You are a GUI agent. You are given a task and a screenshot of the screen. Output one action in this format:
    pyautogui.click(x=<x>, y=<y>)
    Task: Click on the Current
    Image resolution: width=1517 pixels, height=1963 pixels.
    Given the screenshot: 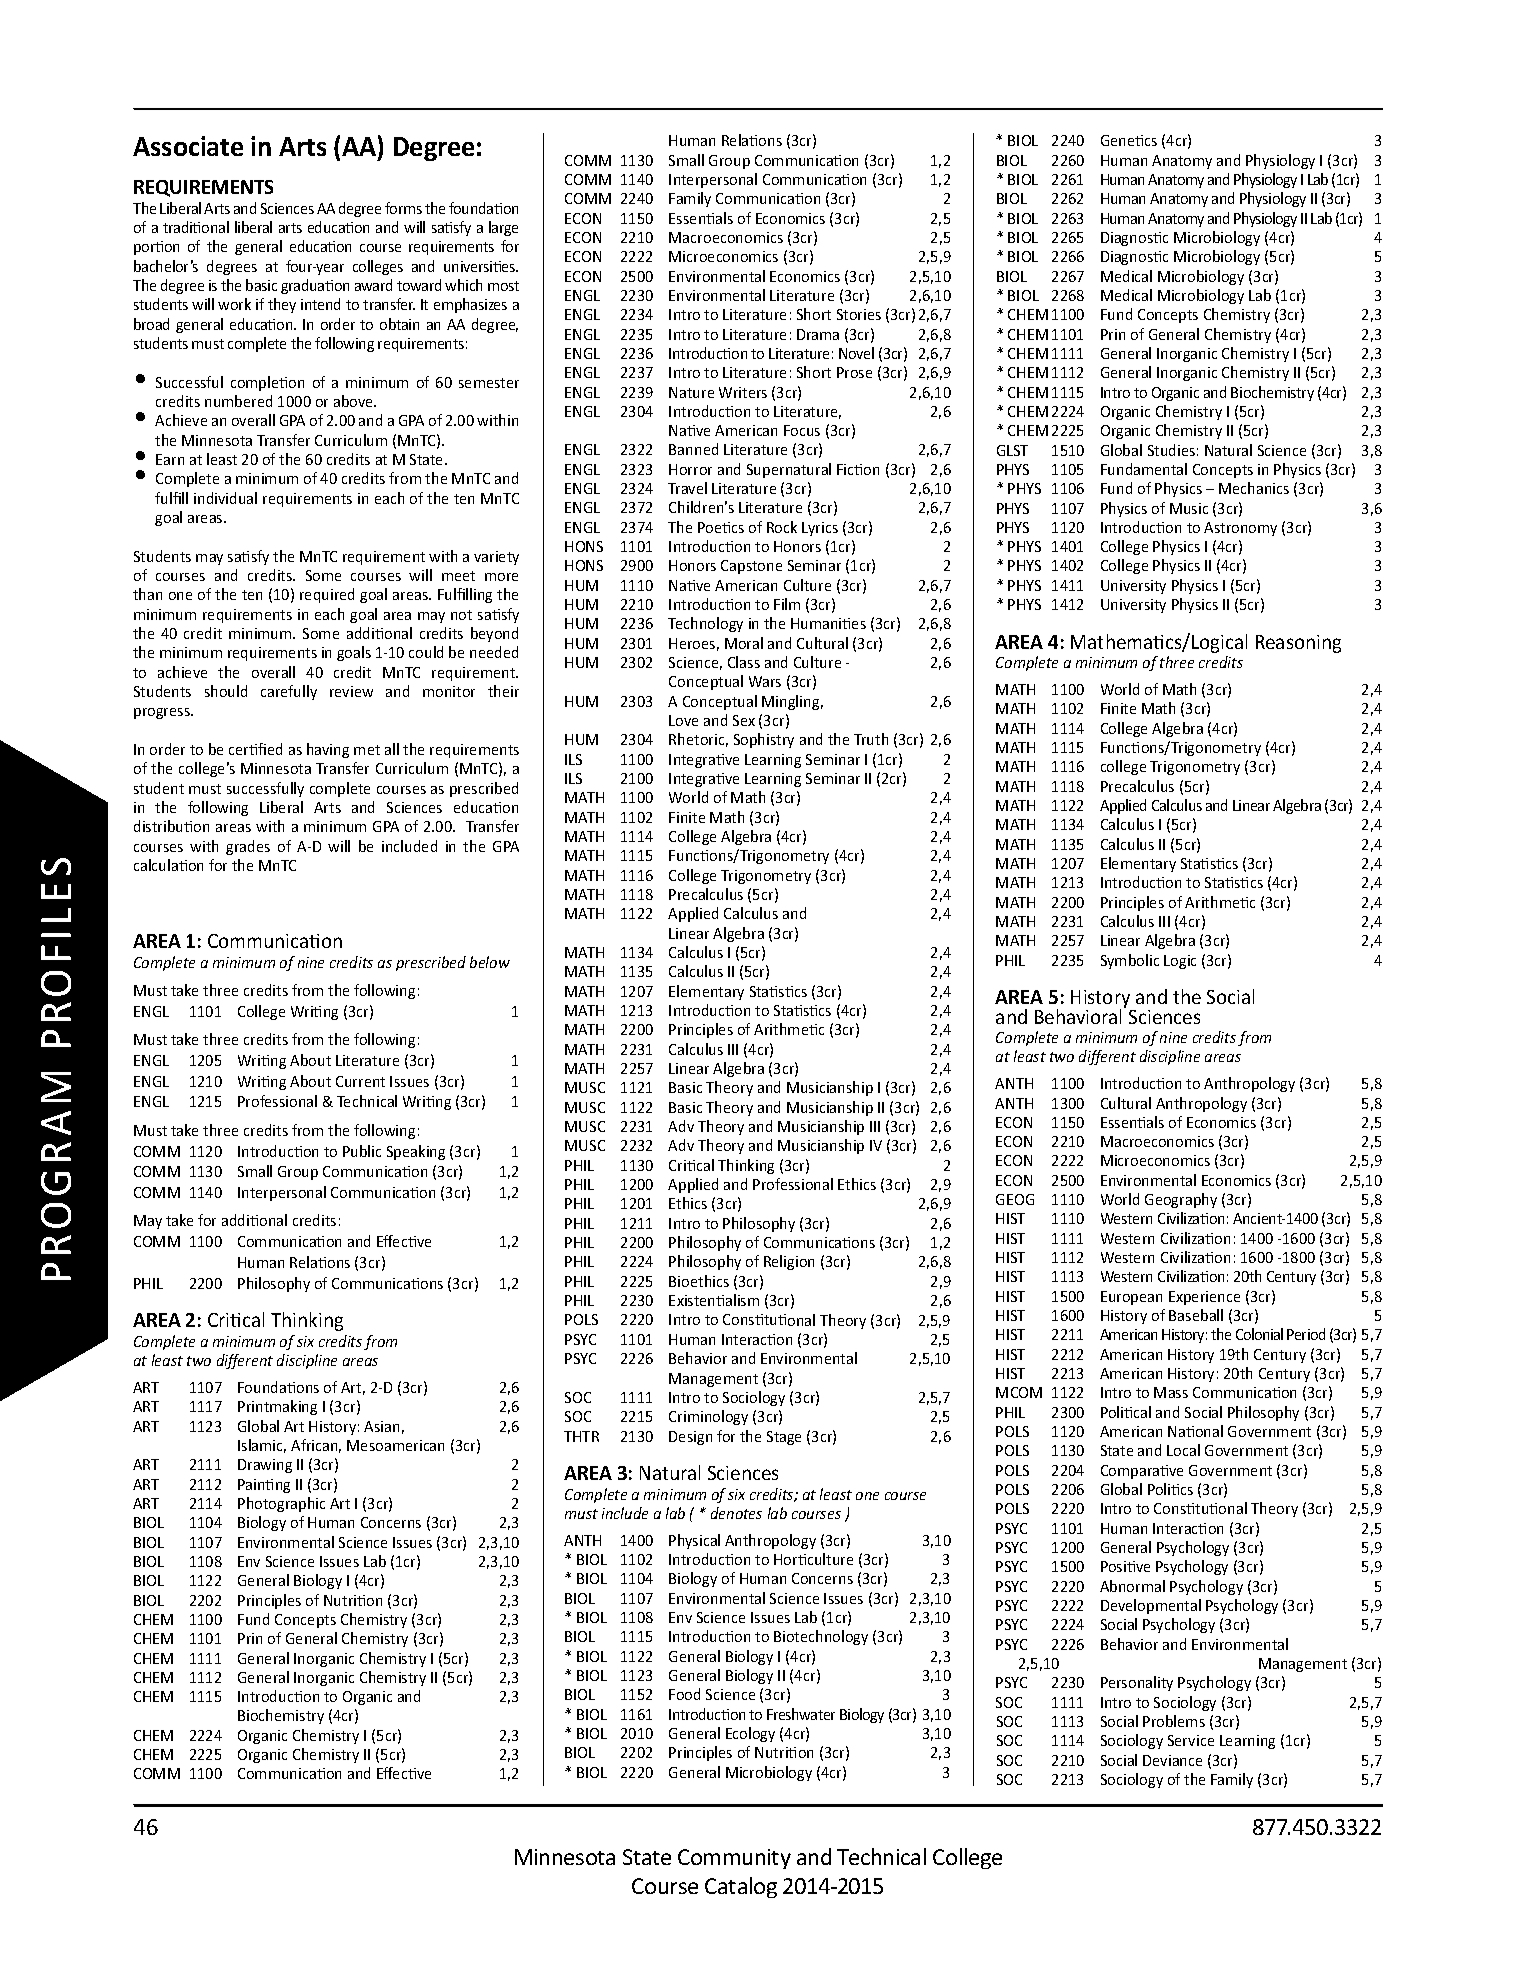 What is the action you would take?
    pyautogui.click(x=360, y=1081)
